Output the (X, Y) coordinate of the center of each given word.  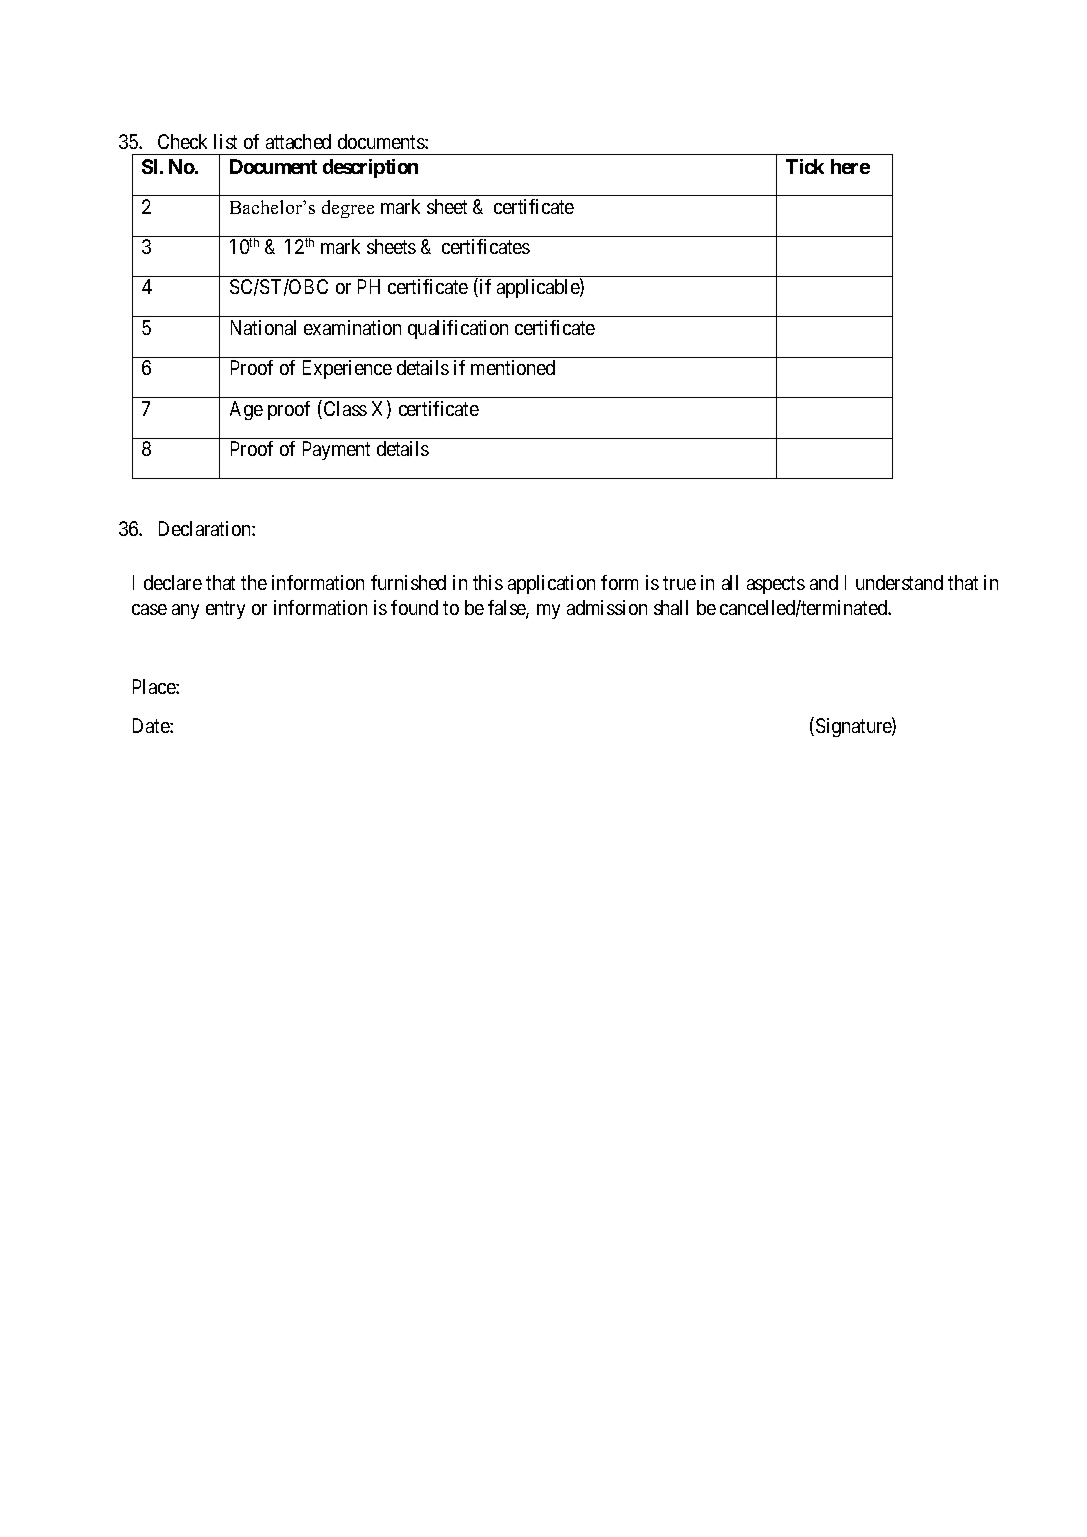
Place (155, 686)
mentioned (513, 367)
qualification (458, 329)
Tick (805, 166)
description (370, 168)
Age (246, 410)
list (225, 141)
